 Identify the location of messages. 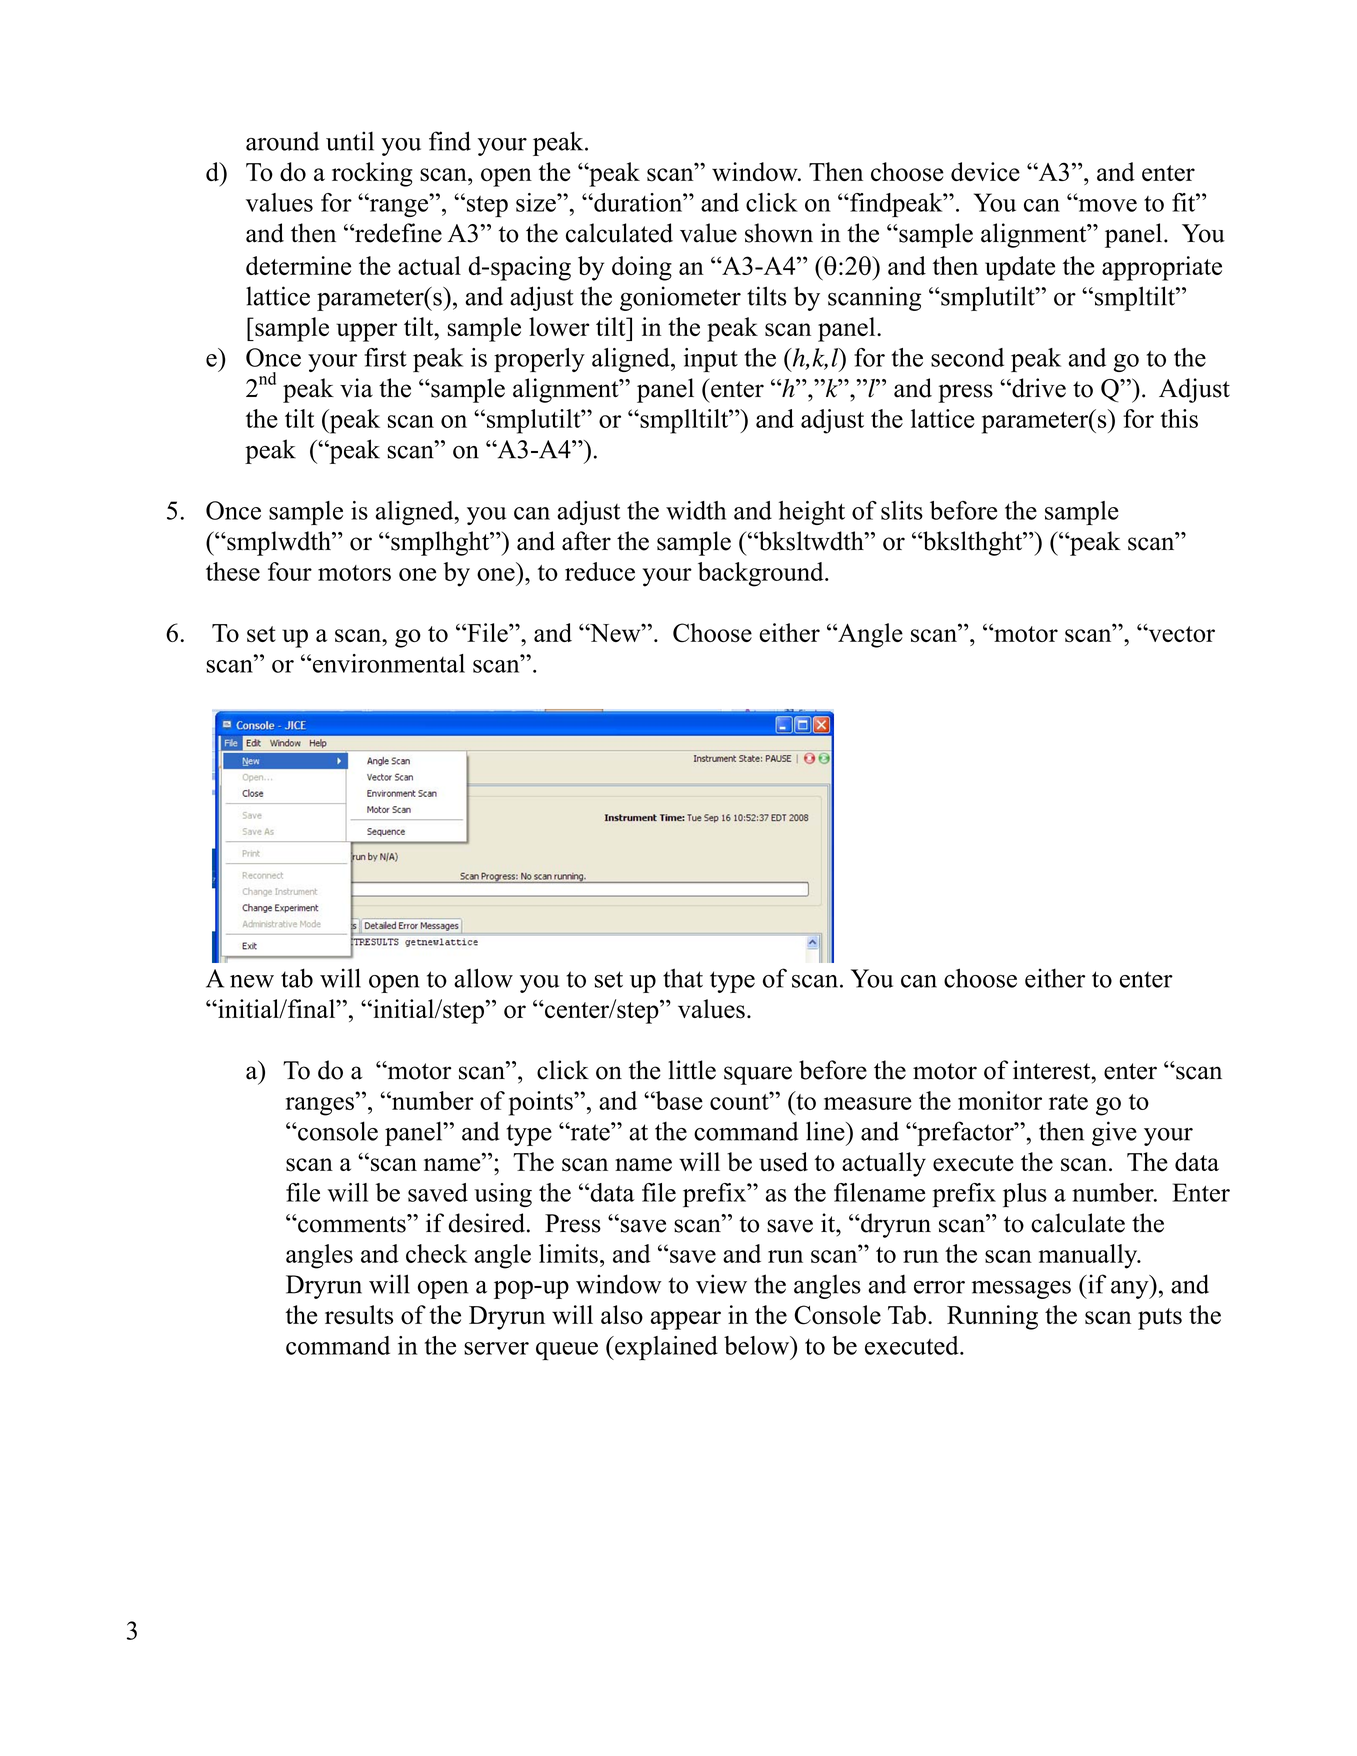
(1021, 1290).
